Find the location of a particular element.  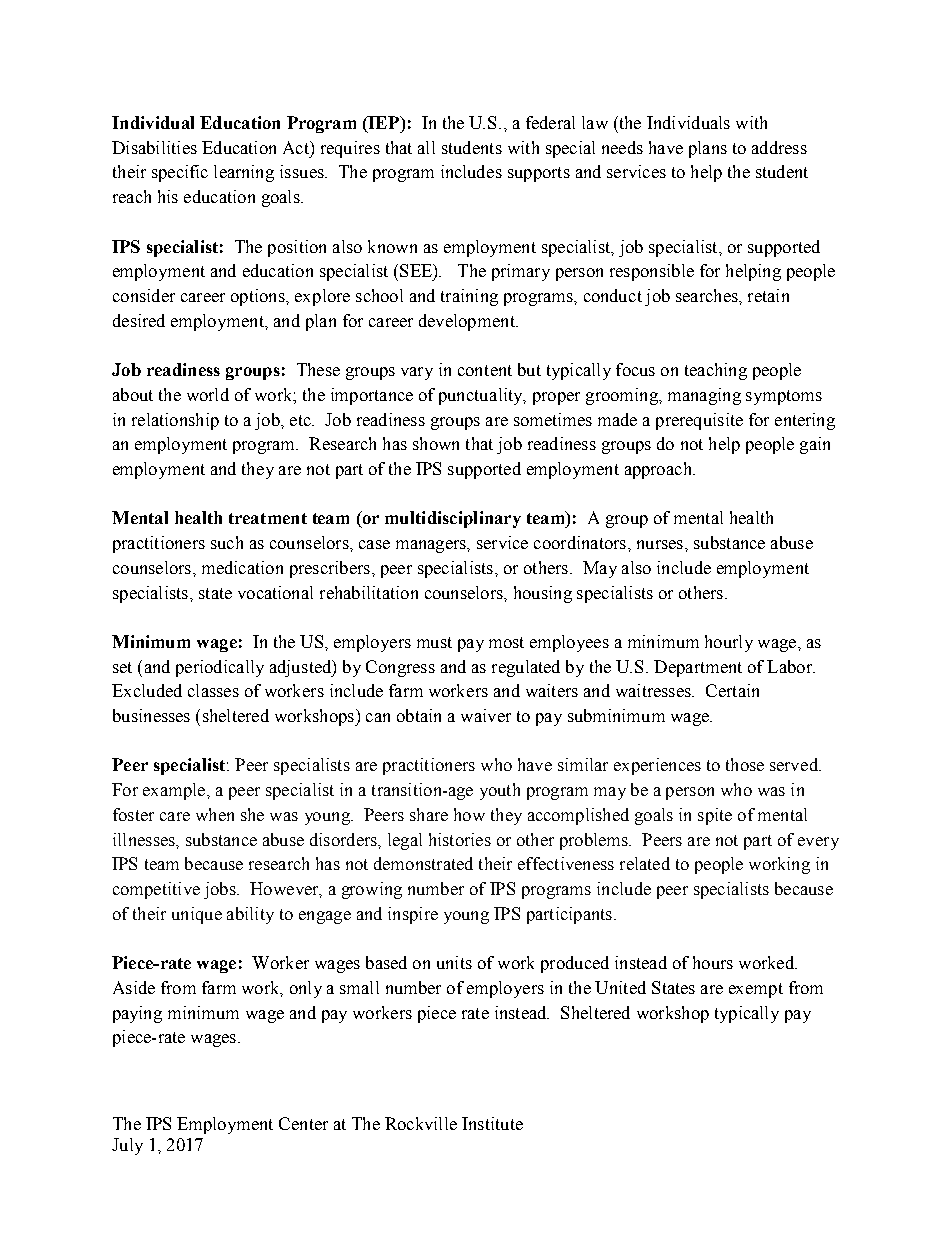

supports is located at coordinates (539, 174).
